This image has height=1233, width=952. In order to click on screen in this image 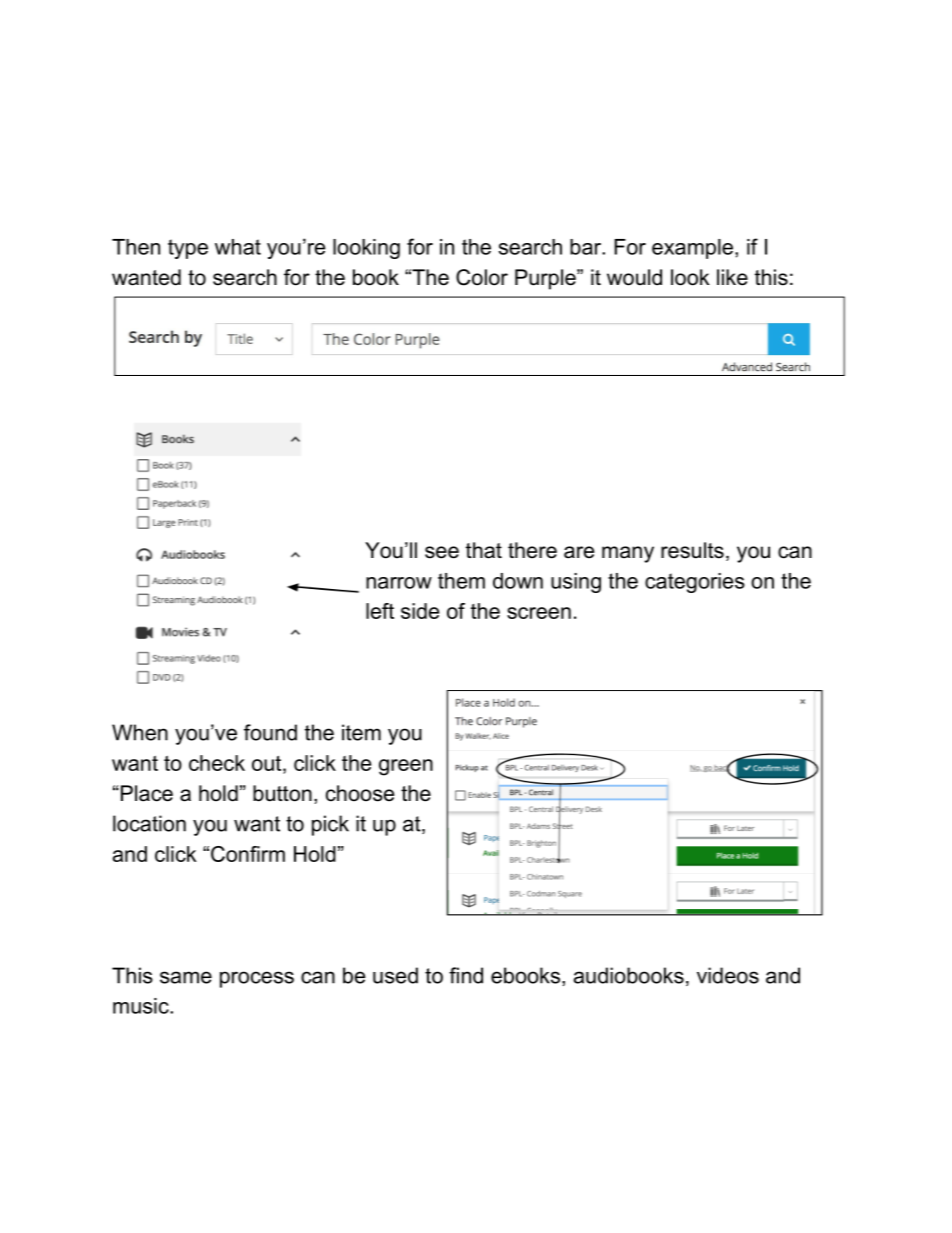, I will do `click(539, 613)`.
